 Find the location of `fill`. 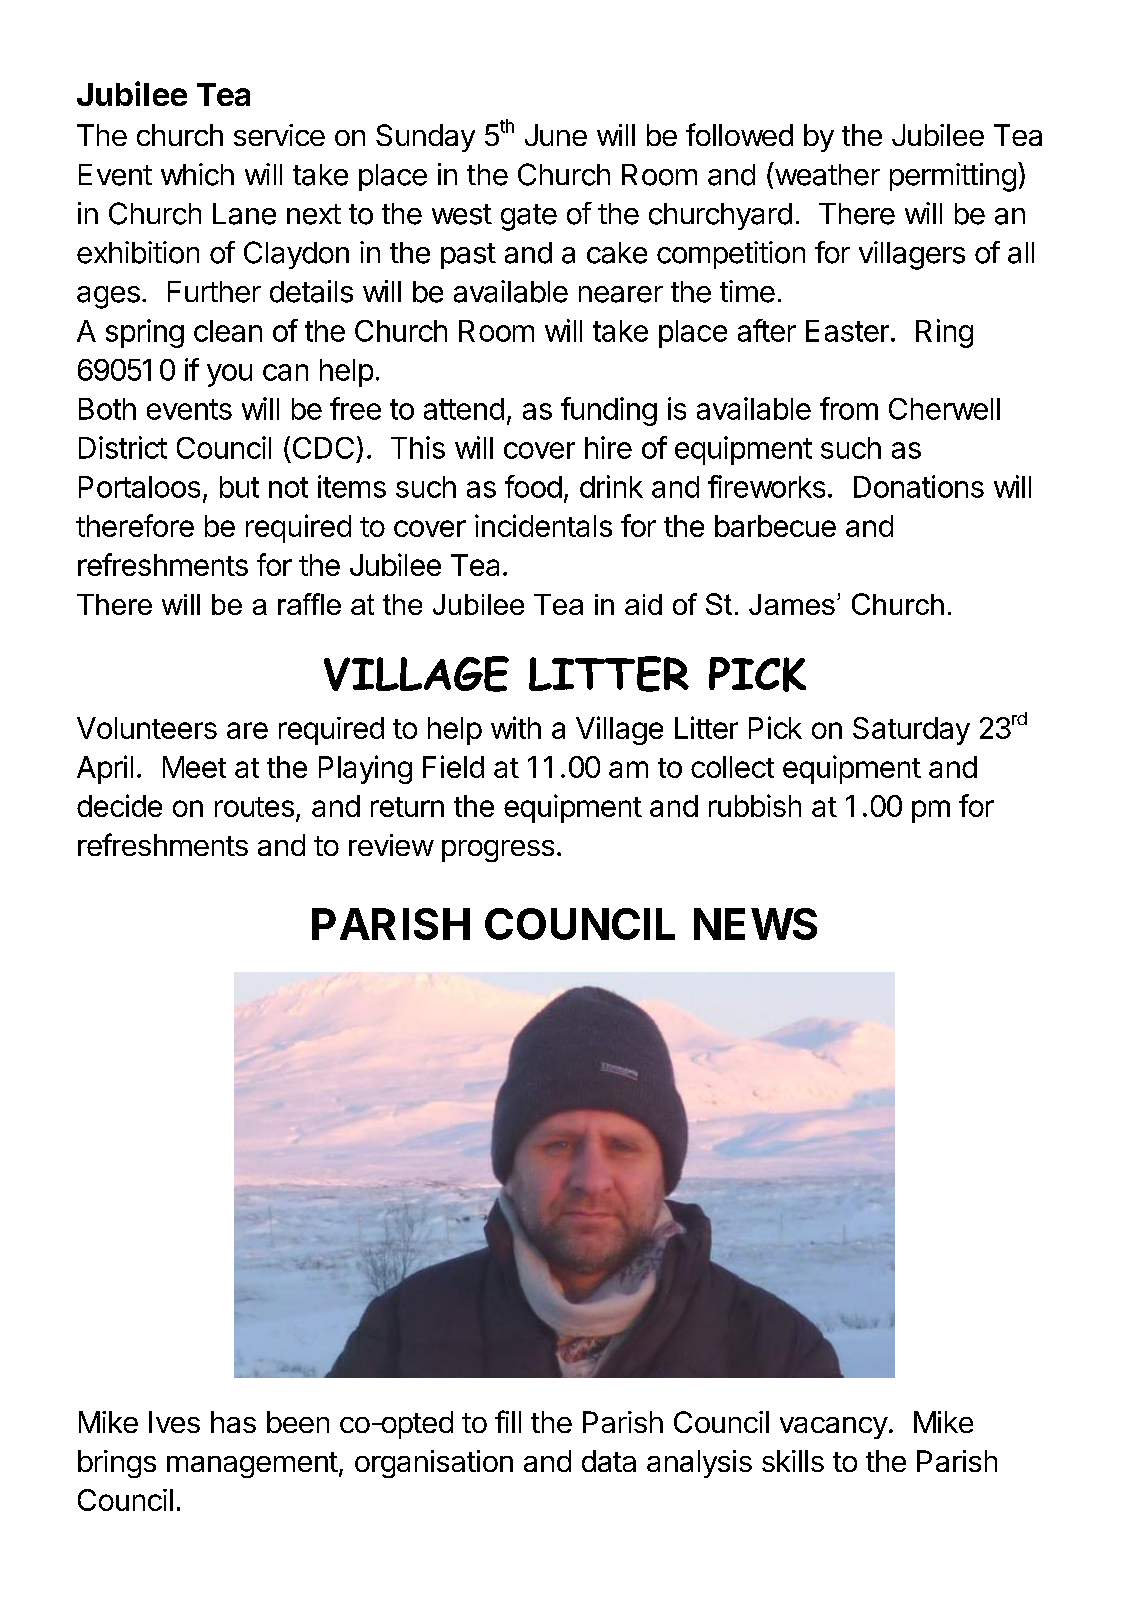

fill is located at coordinates (508, 1421).
